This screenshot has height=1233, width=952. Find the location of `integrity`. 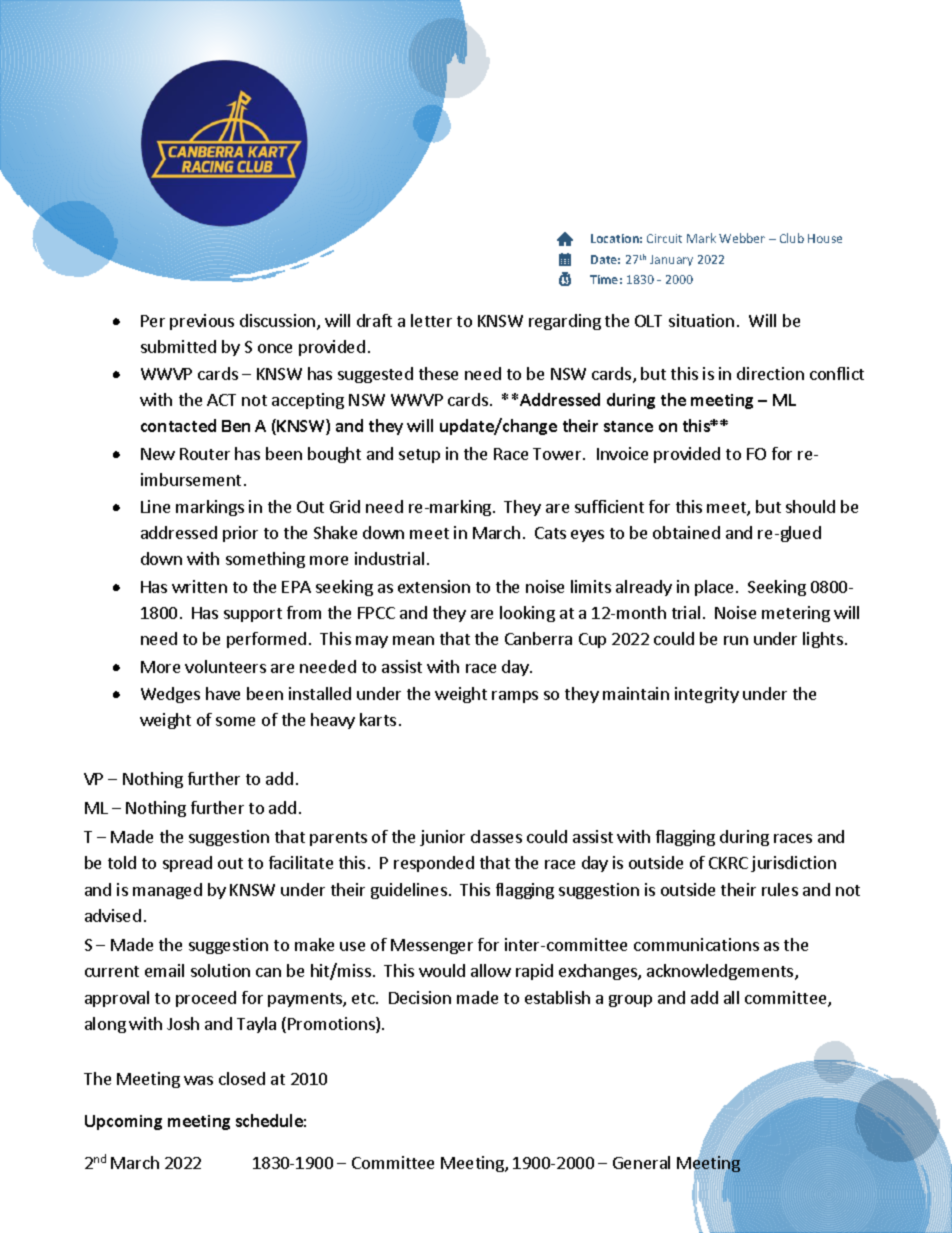

integrity is located at coordinates (707, 695).
